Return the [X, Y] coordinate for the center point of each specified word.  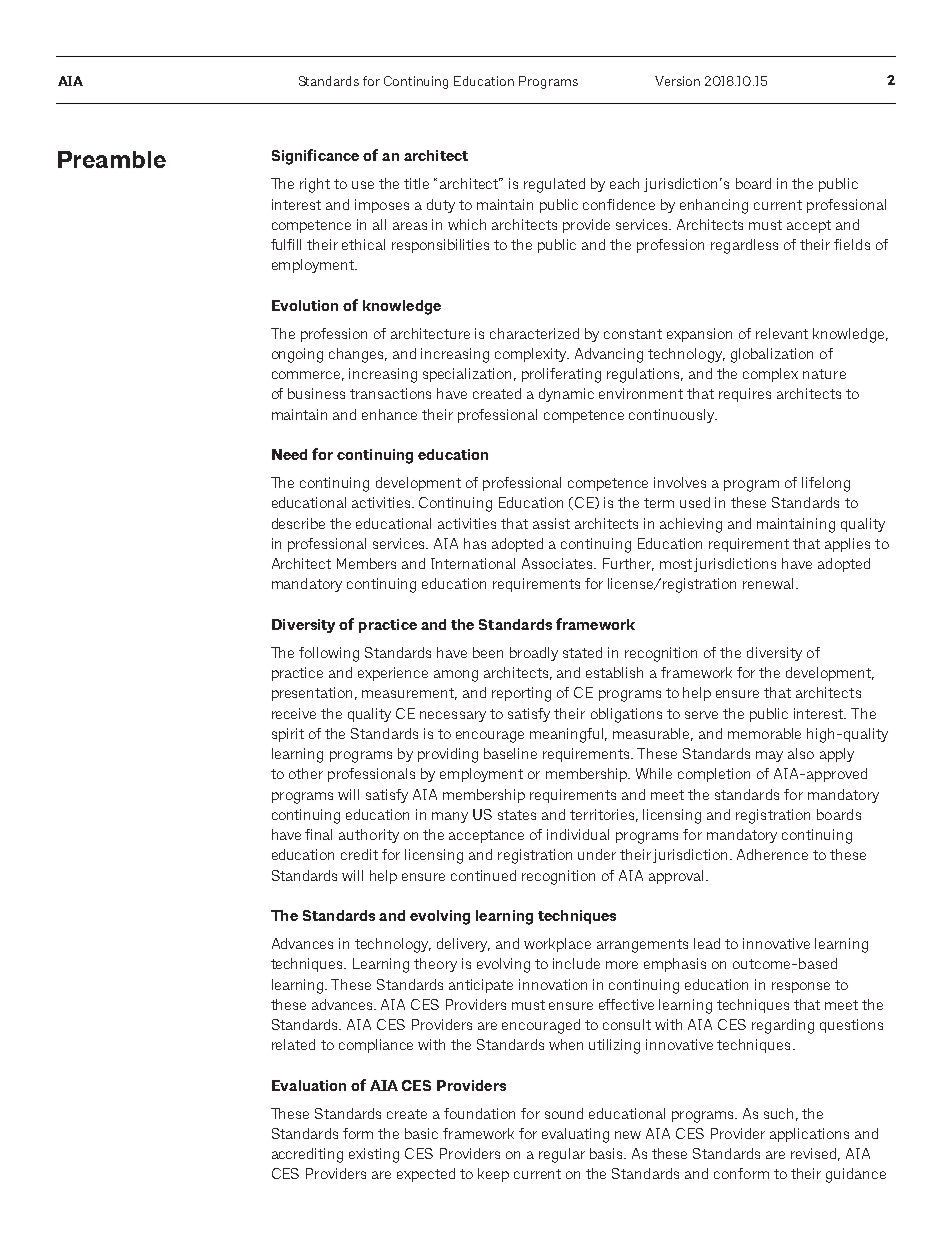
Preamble [112, 159]
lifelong [826, 484]
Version [677, 81]
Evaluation [309, 1085]
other [306, 773]
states [517, 815]
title [416, 183]
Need [289, 454]
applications [809, 1135]
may [769, 756]
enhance [389, 414]
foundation [479, 1113]
